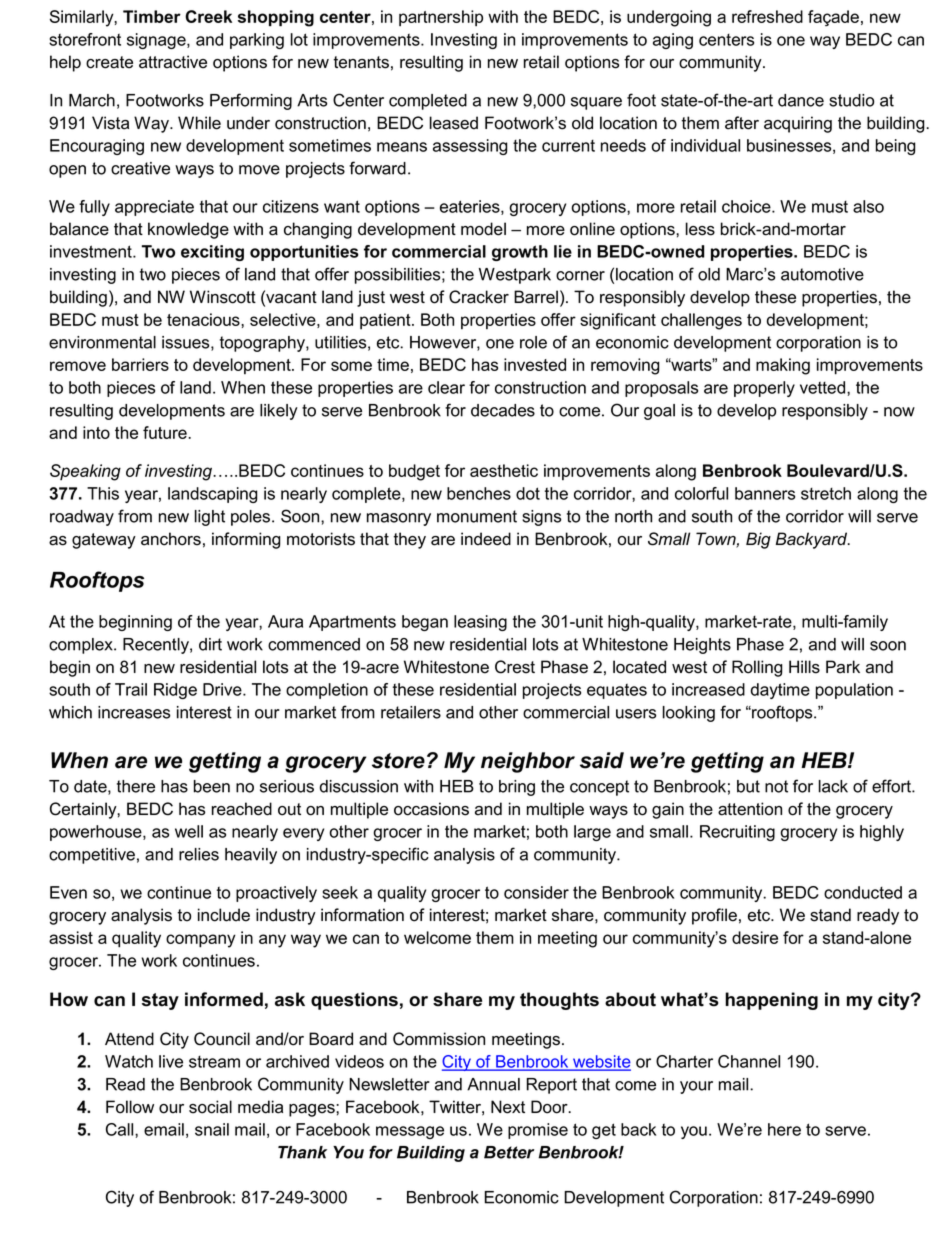  What do you see at coordinates (737, 833) in the screenshot?
I see `Recruiting` at bounding box center [737, 833].
